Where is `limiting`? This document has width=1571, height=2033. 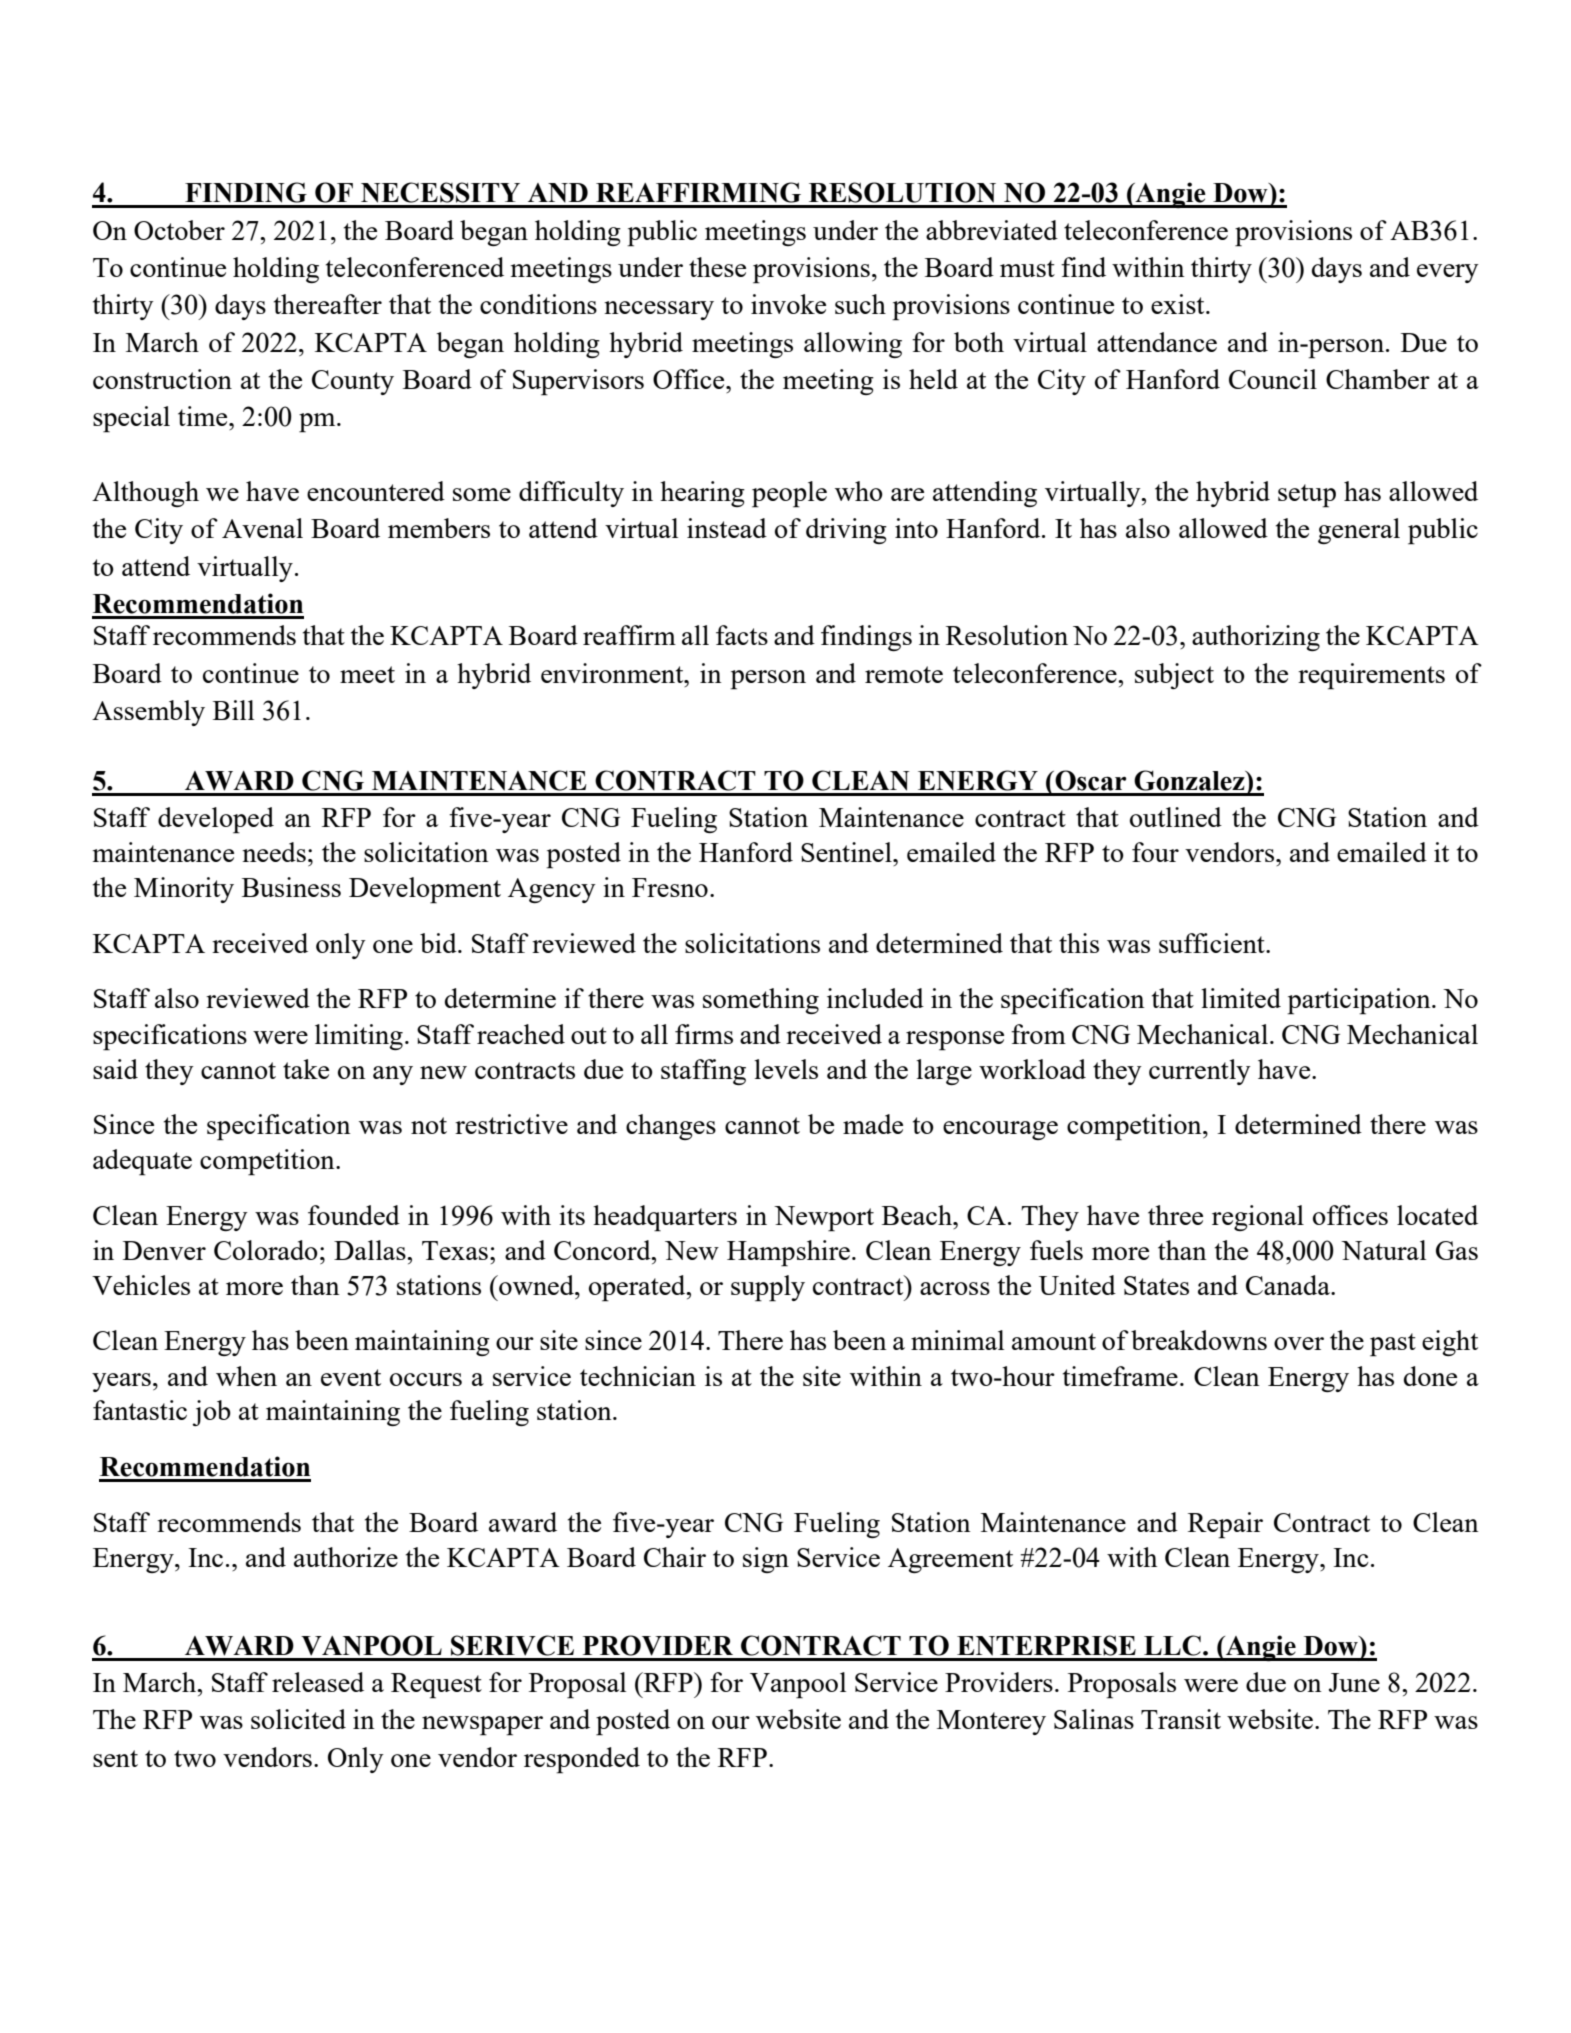 limiting is located at coordinates (359, 1037).
